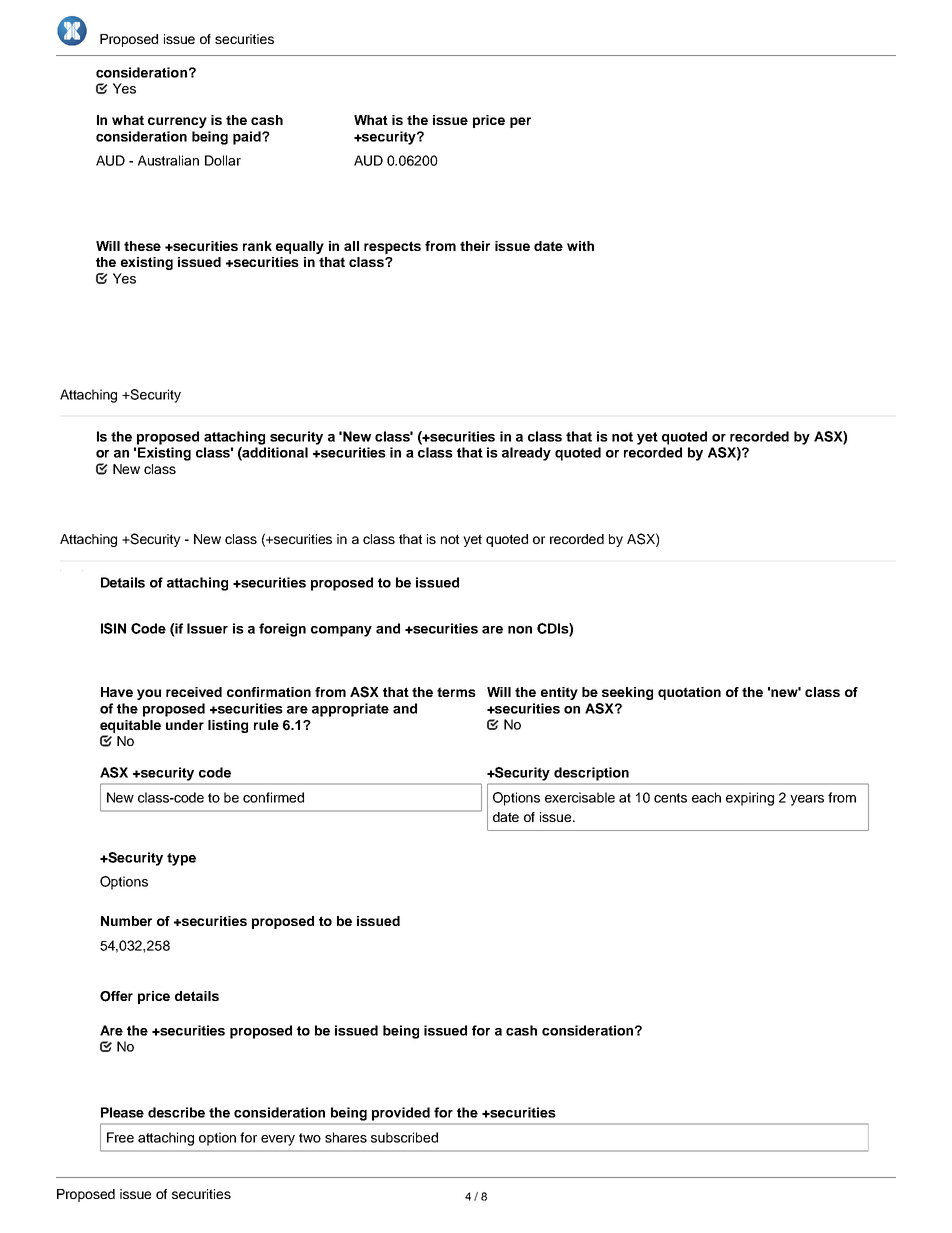 The height and width of the document is (1233, 952). I want to click on provided, so click(401, 1114).
